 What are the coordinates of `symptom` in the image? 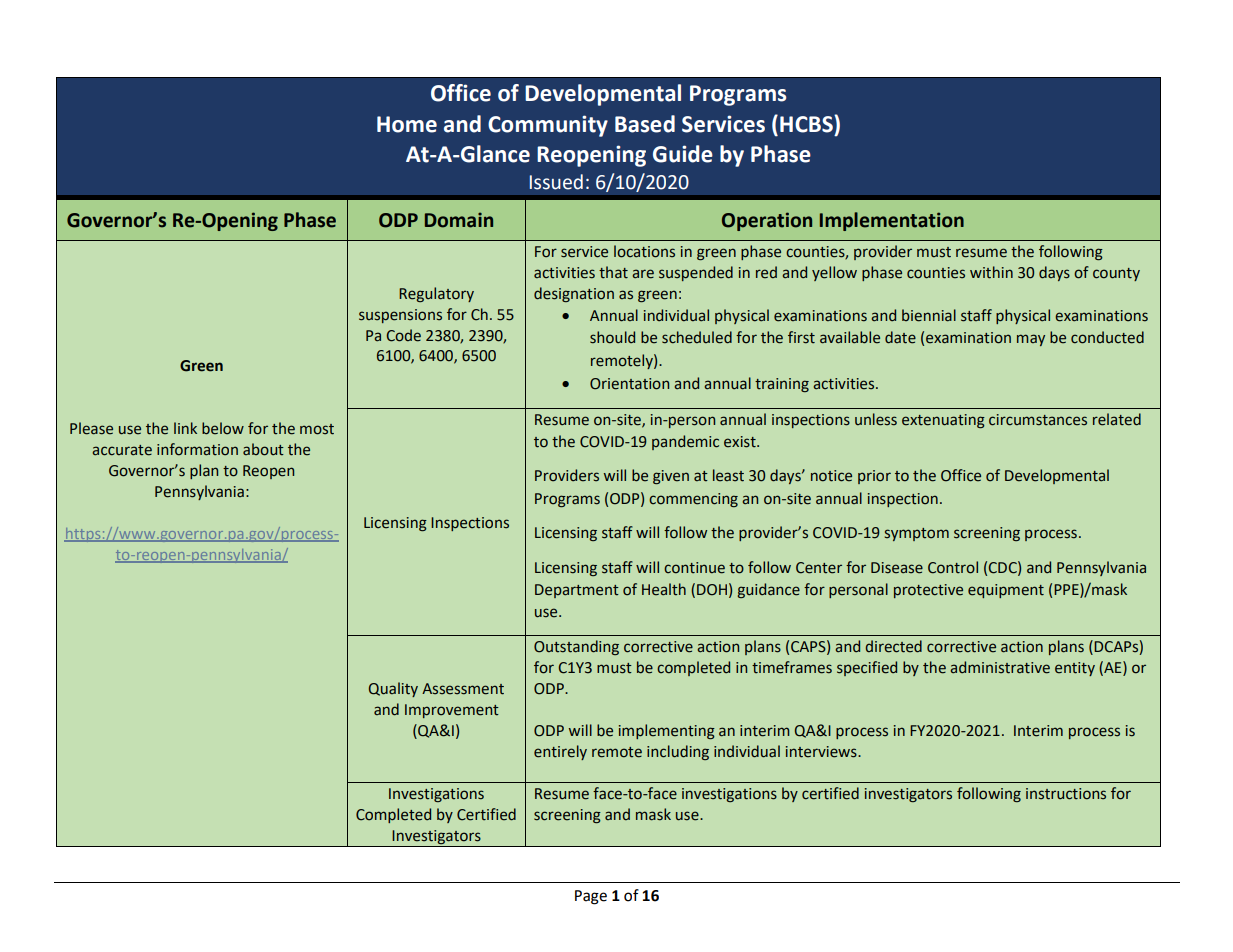 It's located at (917, 534).
